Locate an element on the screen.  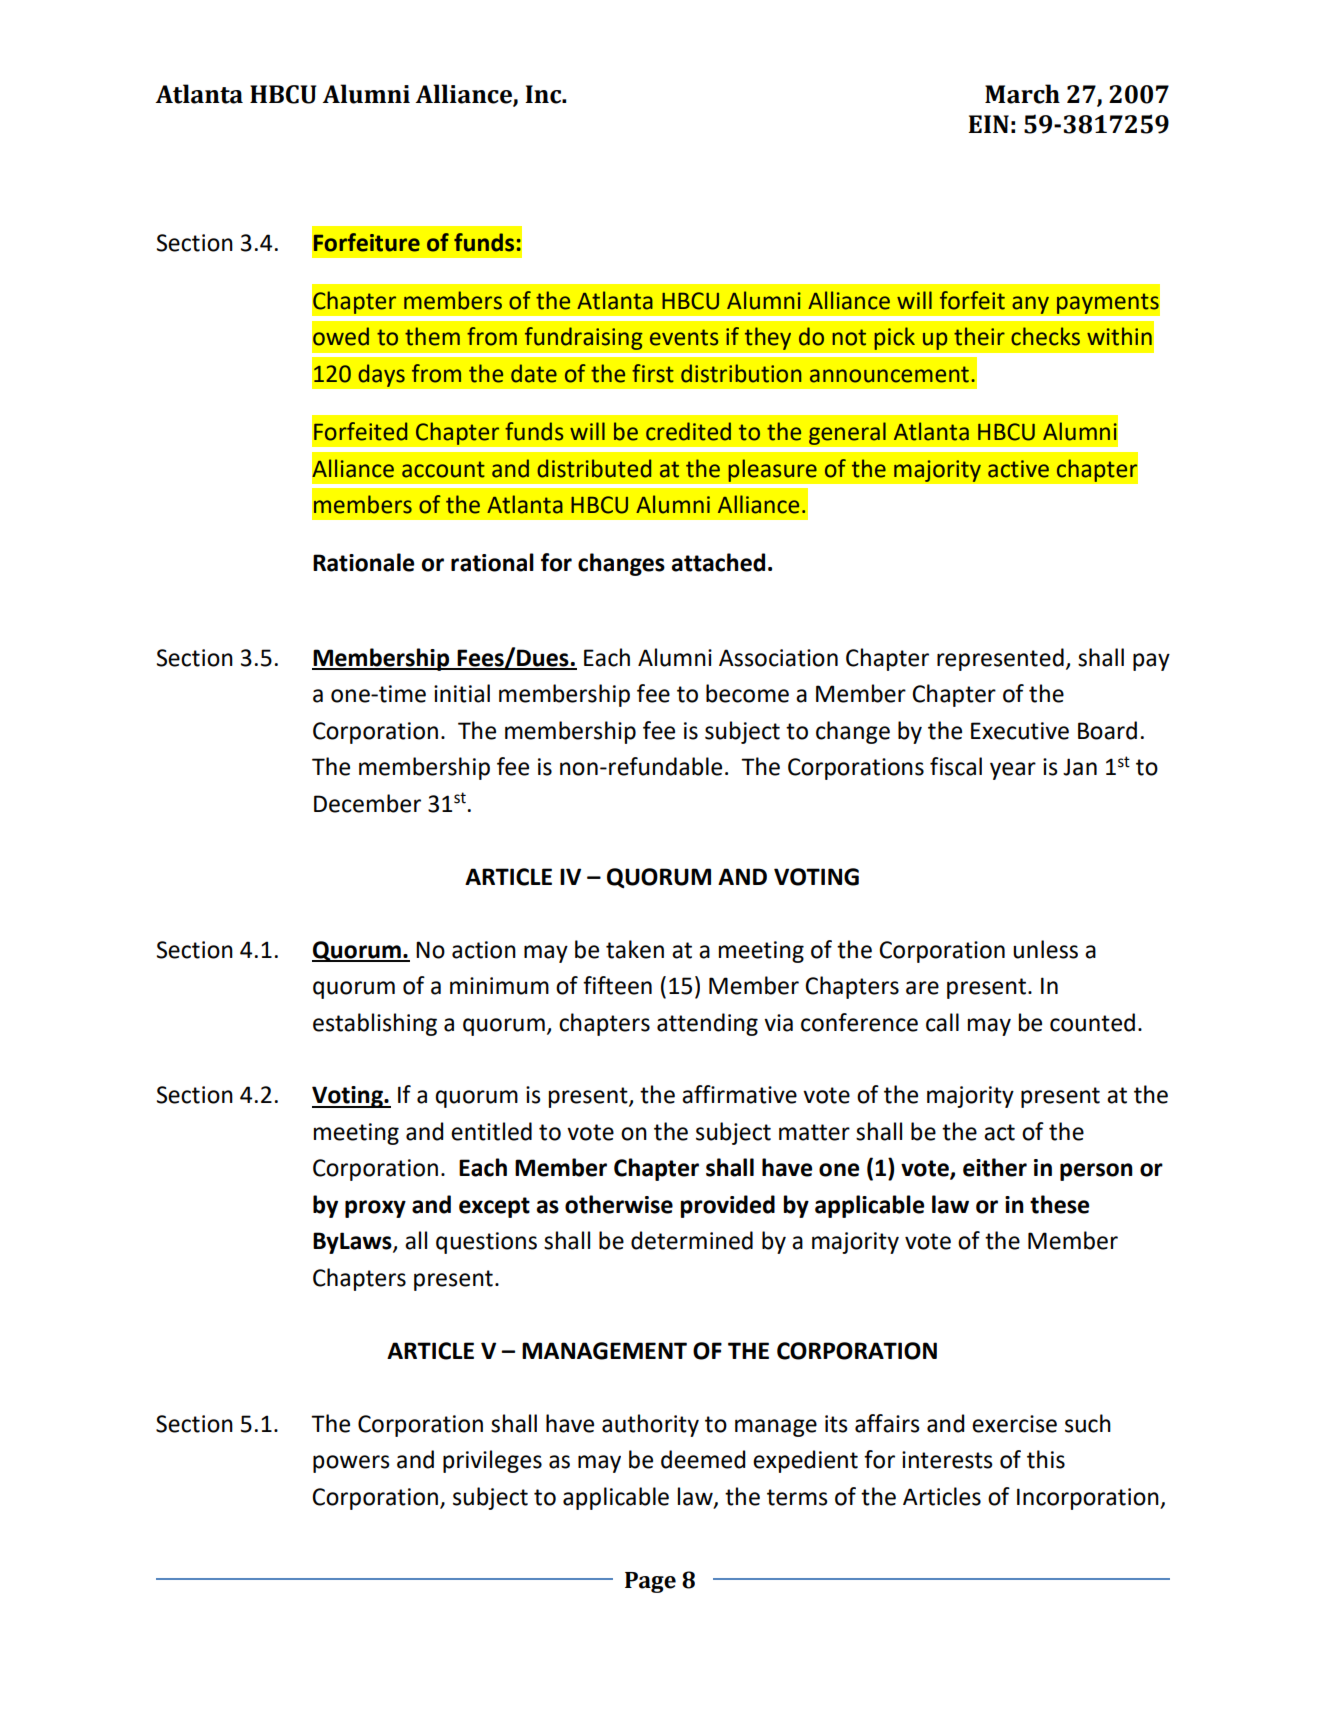
account is located at coordinates (443, 469).
